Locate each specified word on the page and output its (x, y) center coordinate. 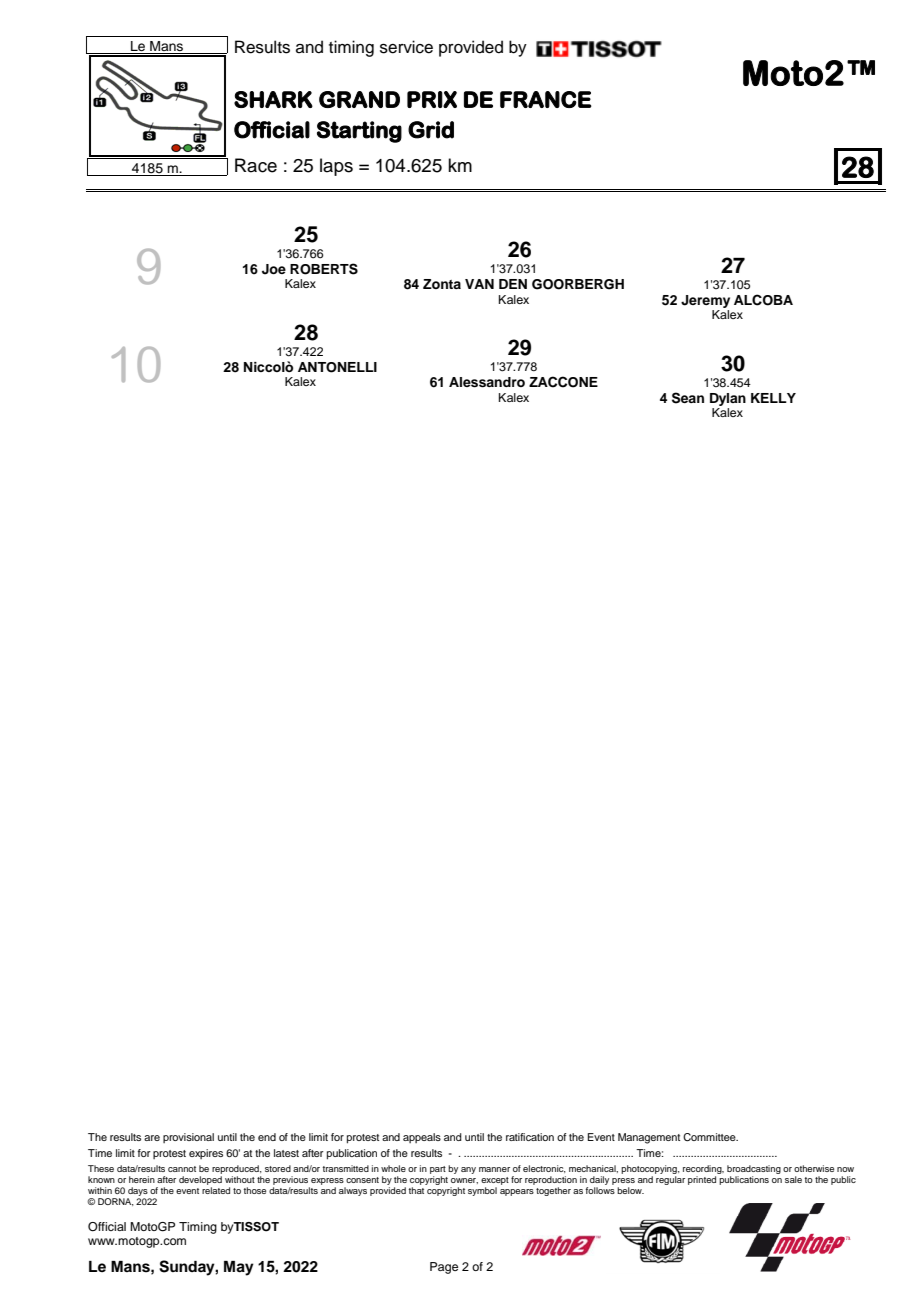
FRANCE (546, 99)
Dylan (728, 399)
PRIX (432, 99)
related (216, 1190)
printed (702, 1180)
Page (444, 1268)
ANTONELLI (337, 367)
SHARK (273, 99)
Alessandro (487, 382)
